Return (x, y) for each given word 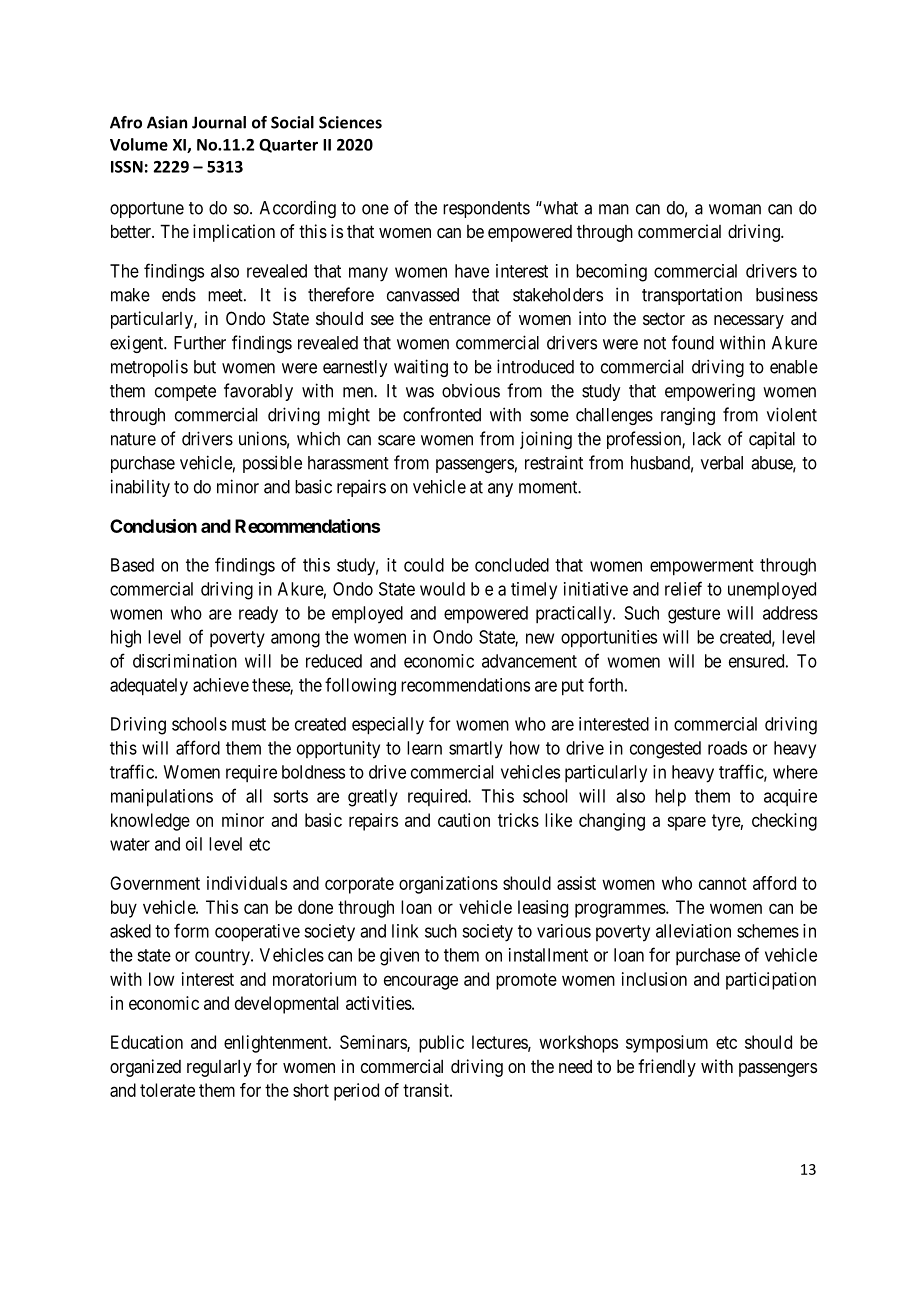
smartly (476, 750)
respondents (486, 209)
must (249, 724)
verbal (722, 463)
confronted (442, 414)
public (441, 1044)
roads (727, 748)
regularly (219, 1068)
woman (735, 209)
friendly (667, 1068)
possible (272, 464)
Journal (219, 122)
